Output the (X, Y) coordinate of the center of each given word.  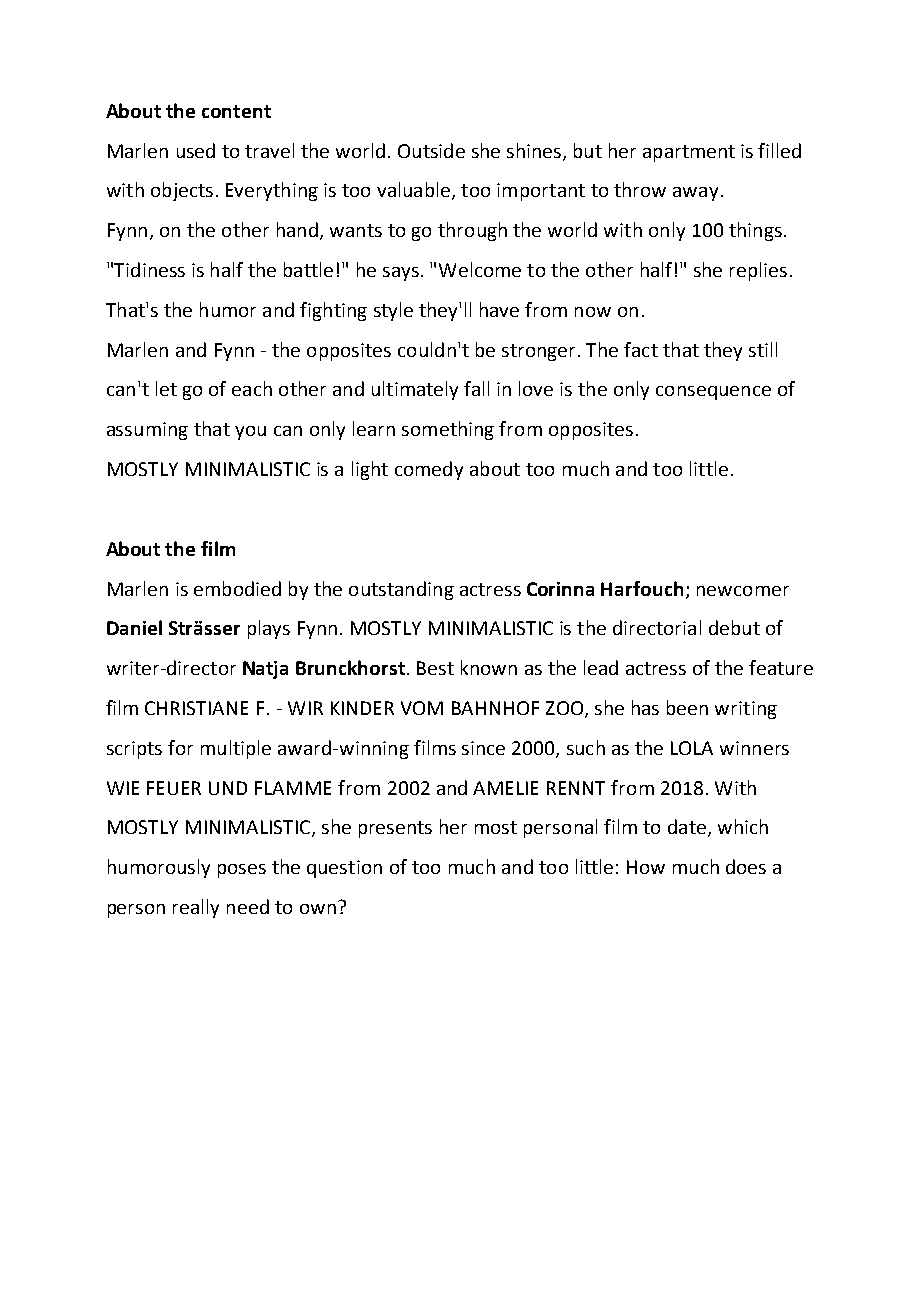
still (763, 349)
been (687, 707)
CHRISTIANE (196, 708)
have (499, 309)
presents (395, 829)
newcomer (743, 591)
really (196, 908)
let (166, 388)
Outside (431, 150)
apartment (689, 153)
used (196, 150)
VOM (422, 708)
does (746, 866)
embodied (237, 588)
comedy (429, 470)
